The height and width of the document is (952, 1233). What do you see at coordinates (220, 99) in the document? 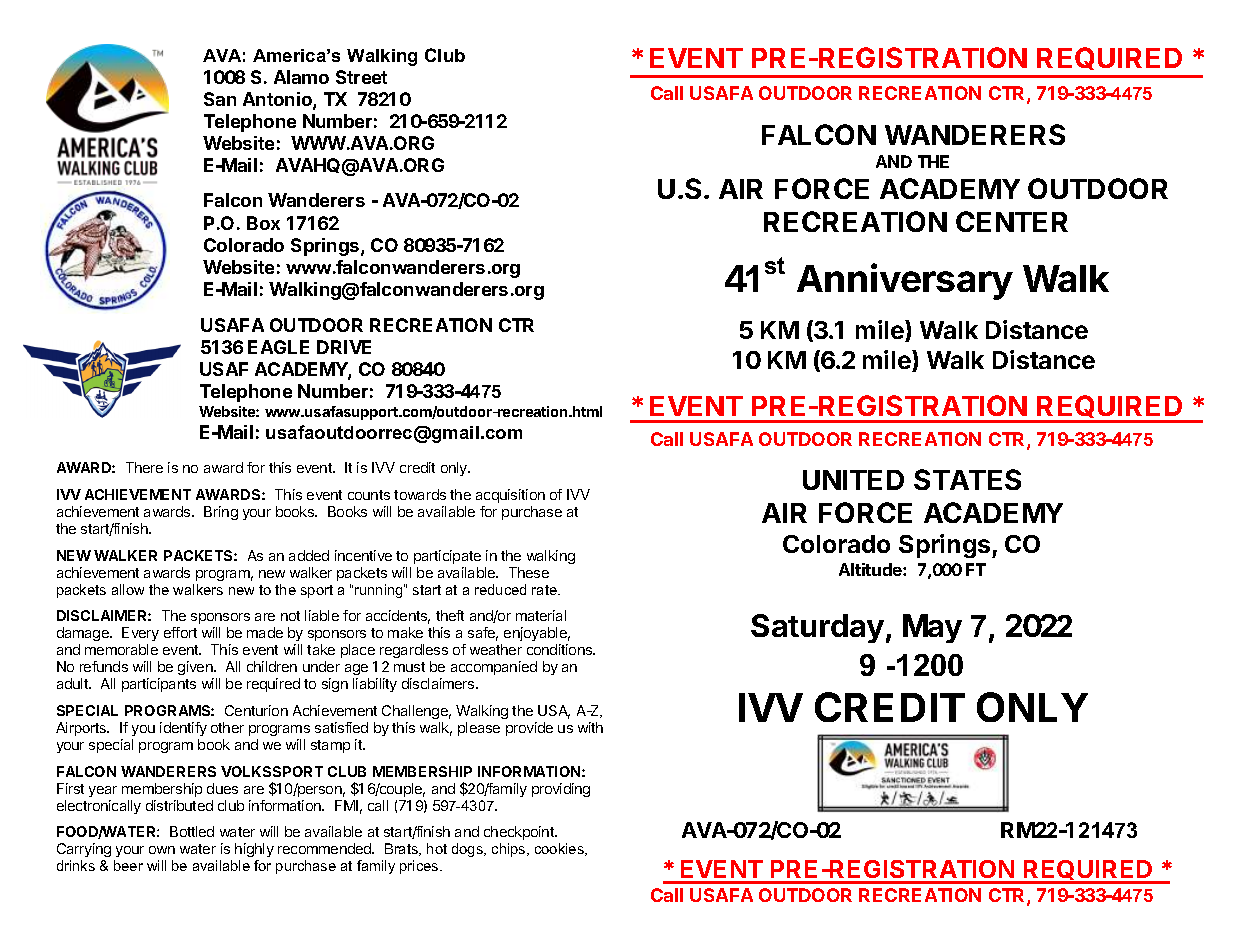
I see `San` at bounding box center [220, 99].
